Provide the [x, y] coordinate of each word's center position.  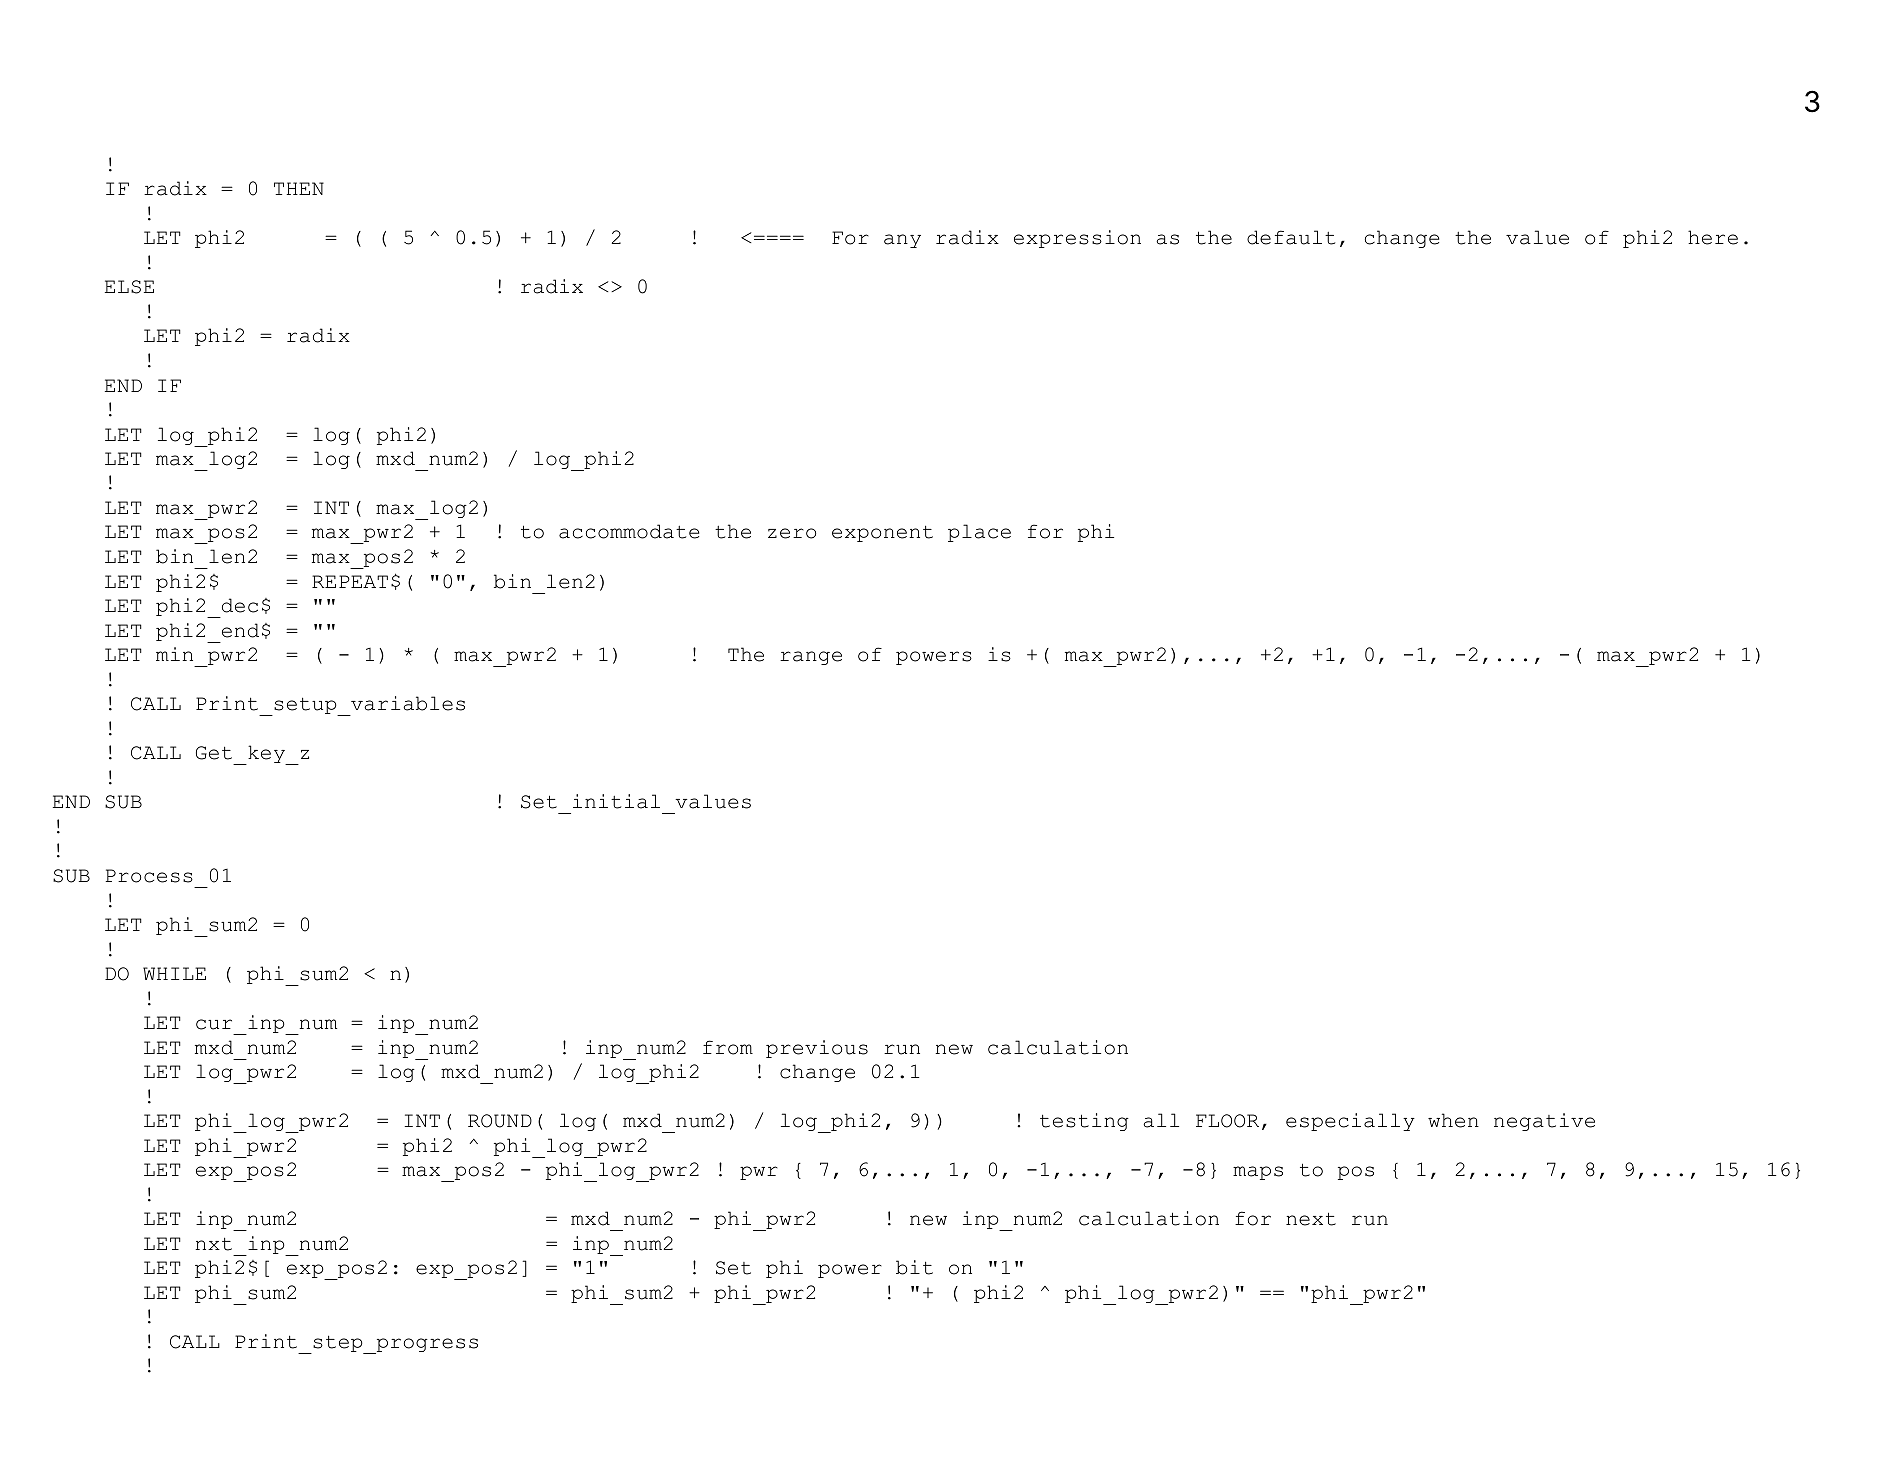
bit [914, 1267]
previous [817, 1049]
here [1713, 237]
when [1453, 1120]
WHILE [174, 973]
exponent [882, 534]
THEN [299, 188]
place [979, 533]
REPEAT [350, 581]
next [1311, 1219]
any [902, 241]
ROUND [500, 1121]
